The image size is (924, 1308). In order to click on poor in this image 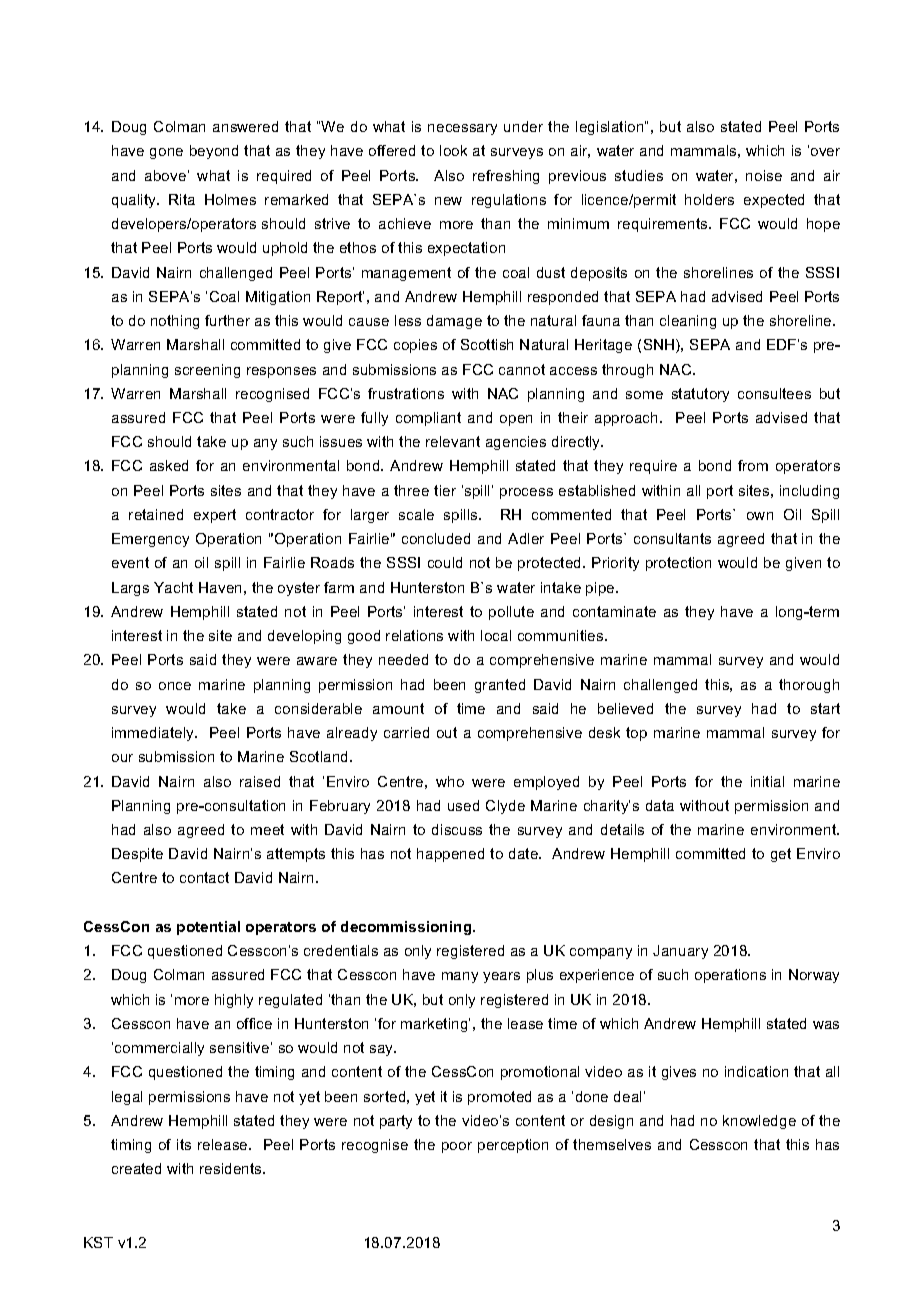, I will do `click(457, 1147)`.
